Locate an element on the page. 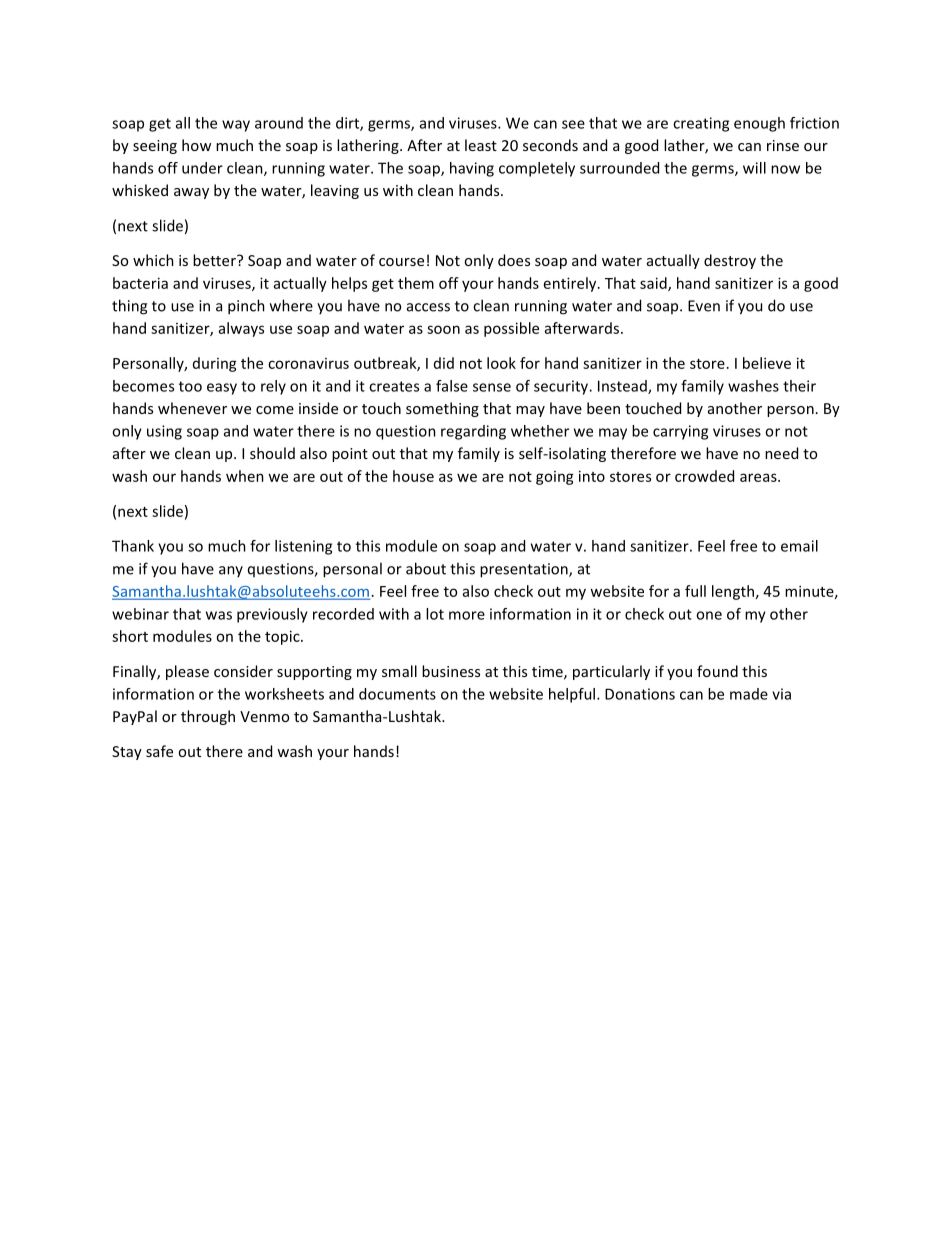 Image resolution: width=952 pixels, height=1233 pixels. carrying is located at coordinates (680, 432).
